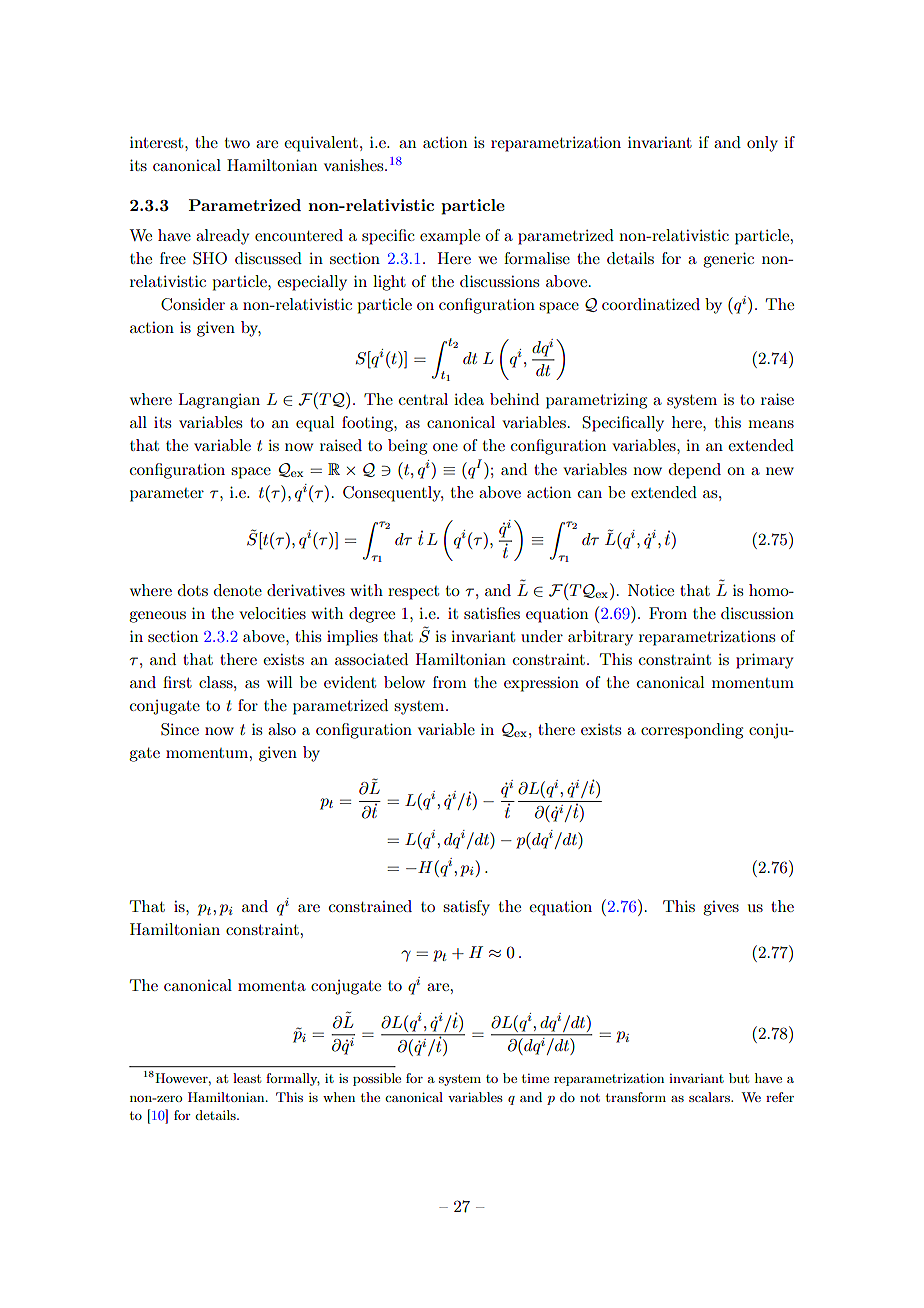 The height and width of the document is (1308, 924). Describe the element at coordinates (238, 590) in the document. I see `denote` at that location.
